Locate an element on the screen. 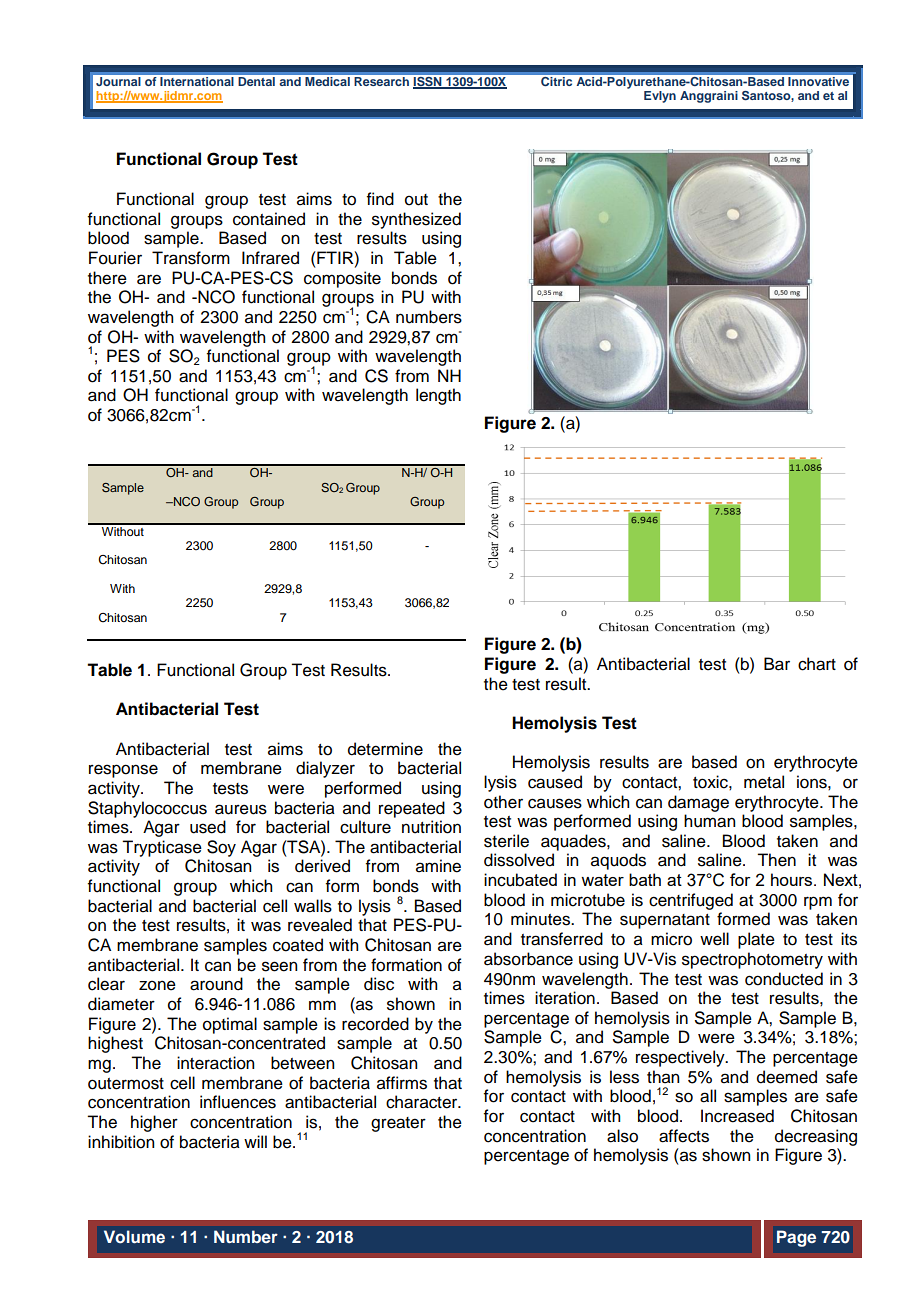 This screenshot has width=924, height=1308. incubated is located at coordinates (520, 880).
